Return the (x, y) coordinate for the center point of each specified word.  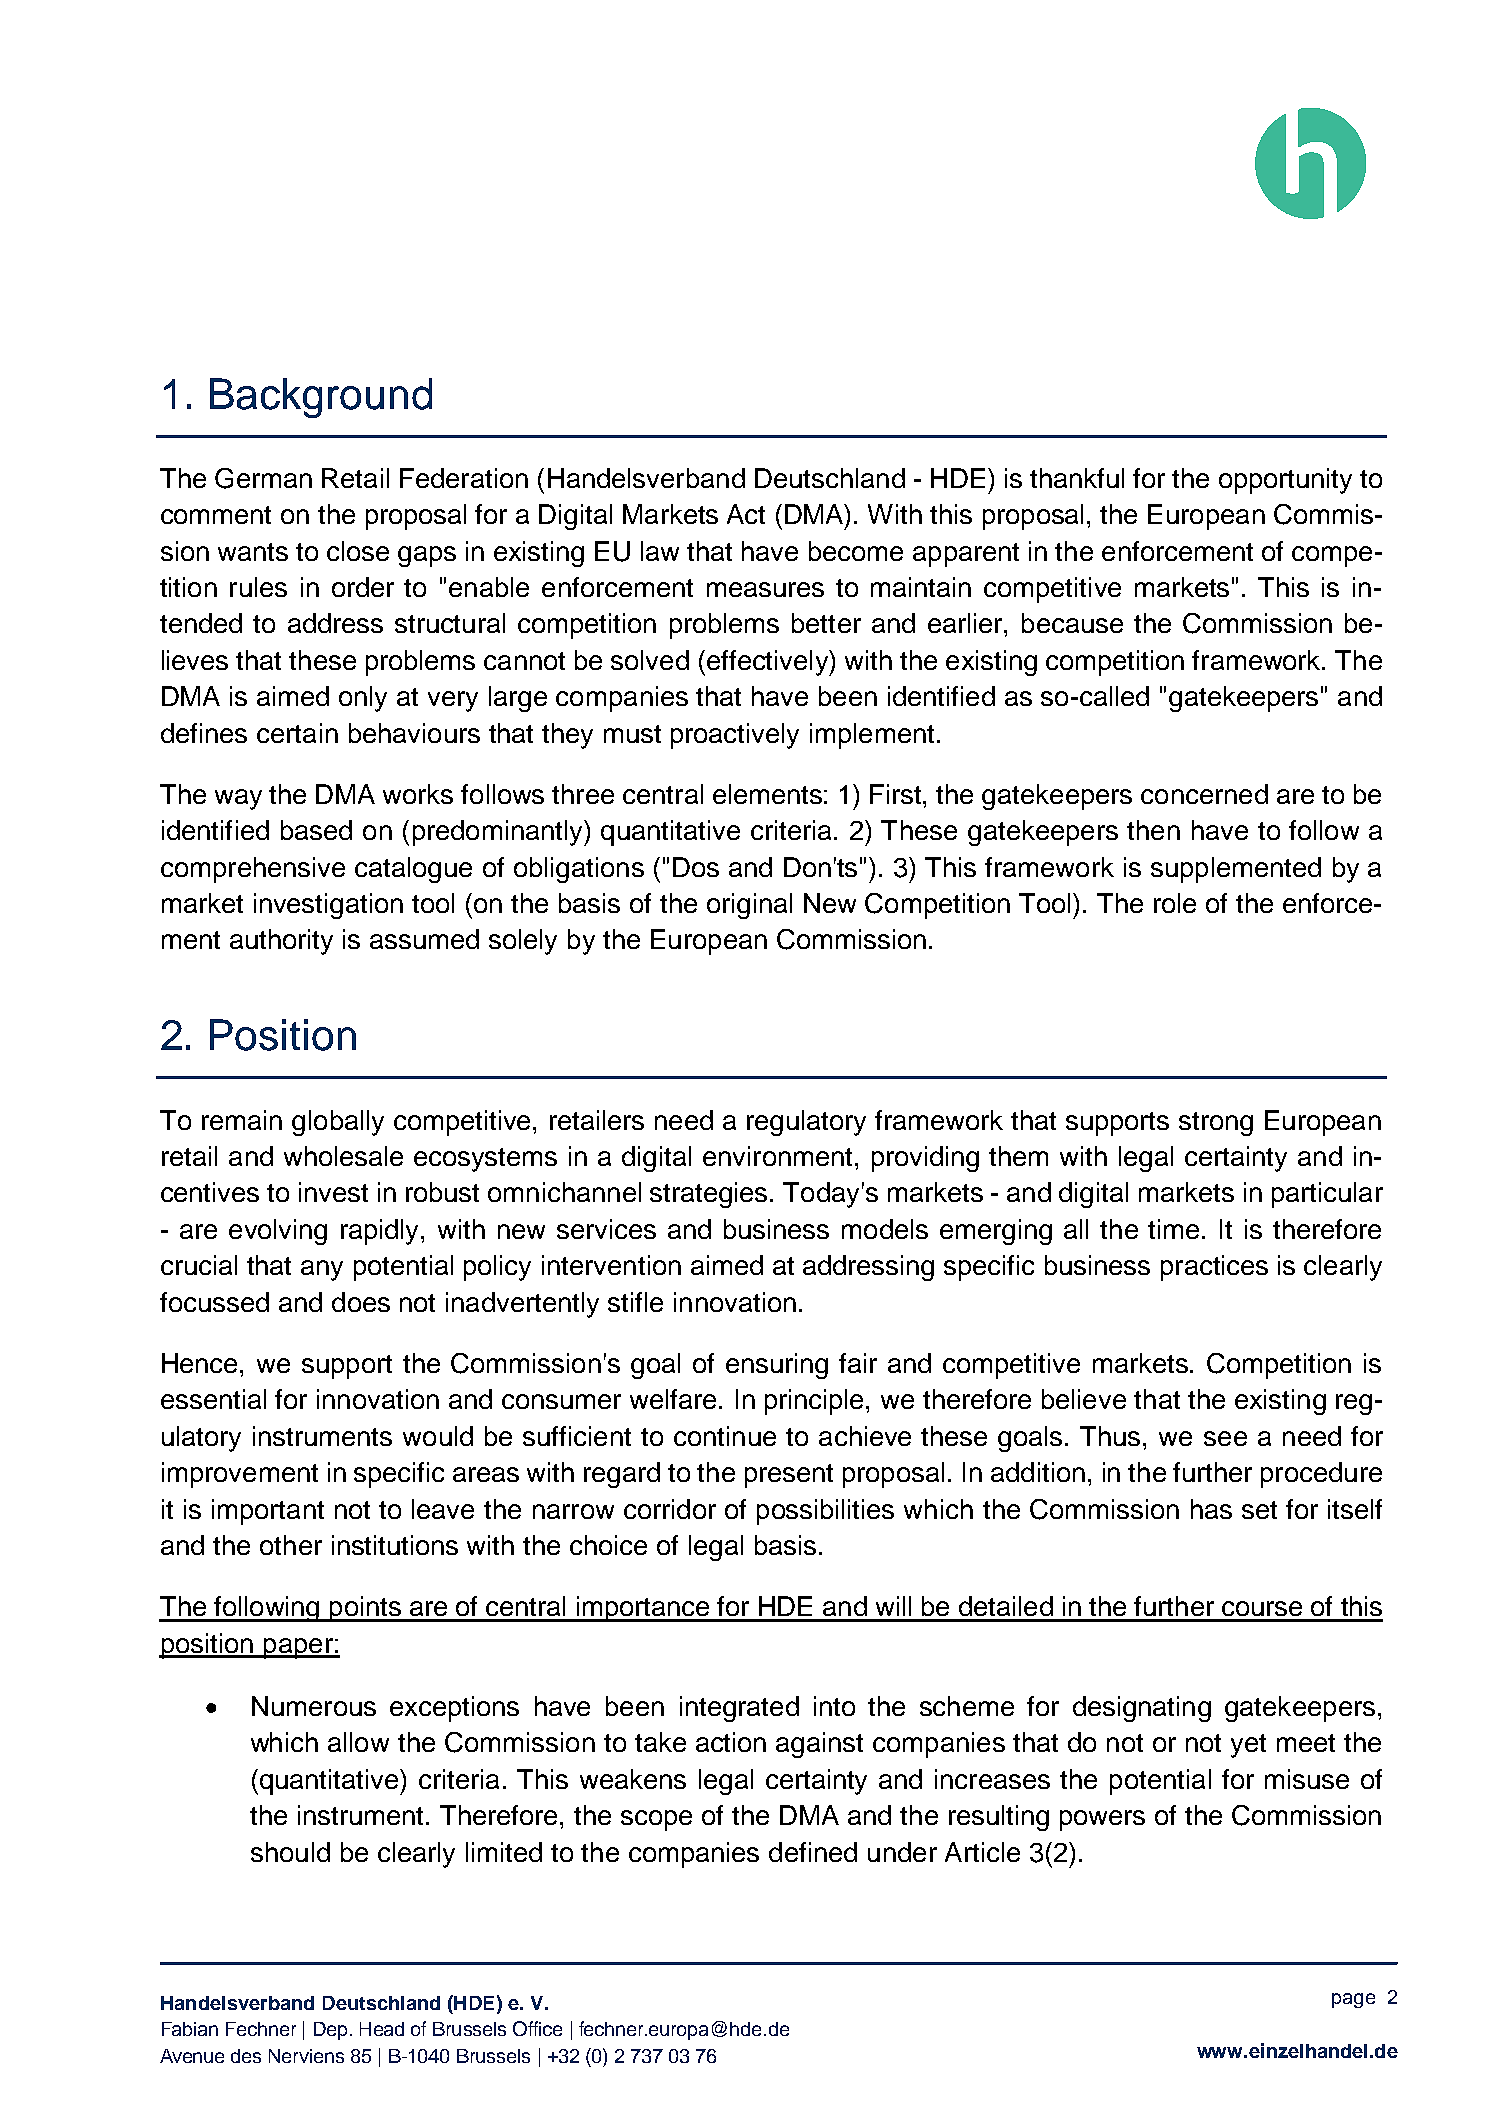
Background (321, 398)
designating (1142, 1709)
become (856, 551)
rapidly (381, 1232)
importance (643, 1609)
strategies (708, 1195)
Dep (330, 2031)
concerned (1204, 794)
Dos (696, 867)
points (365, 1609)
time (1173, 1229)
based (316, 830)
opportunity (1285, 481)
